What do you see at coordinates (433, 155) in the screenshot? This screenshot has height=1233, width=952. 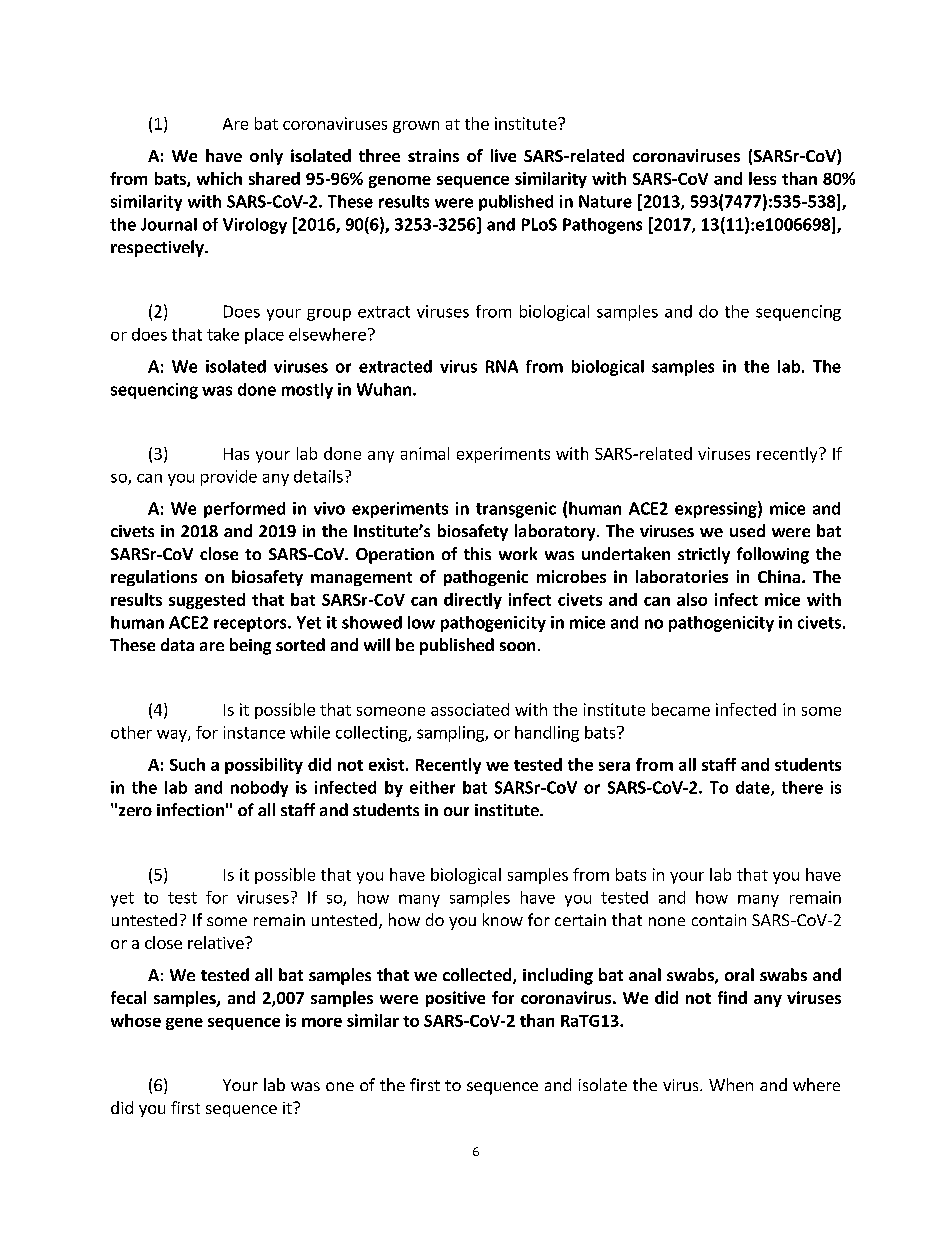 I see `strains` at bounding box center [433, 155].
